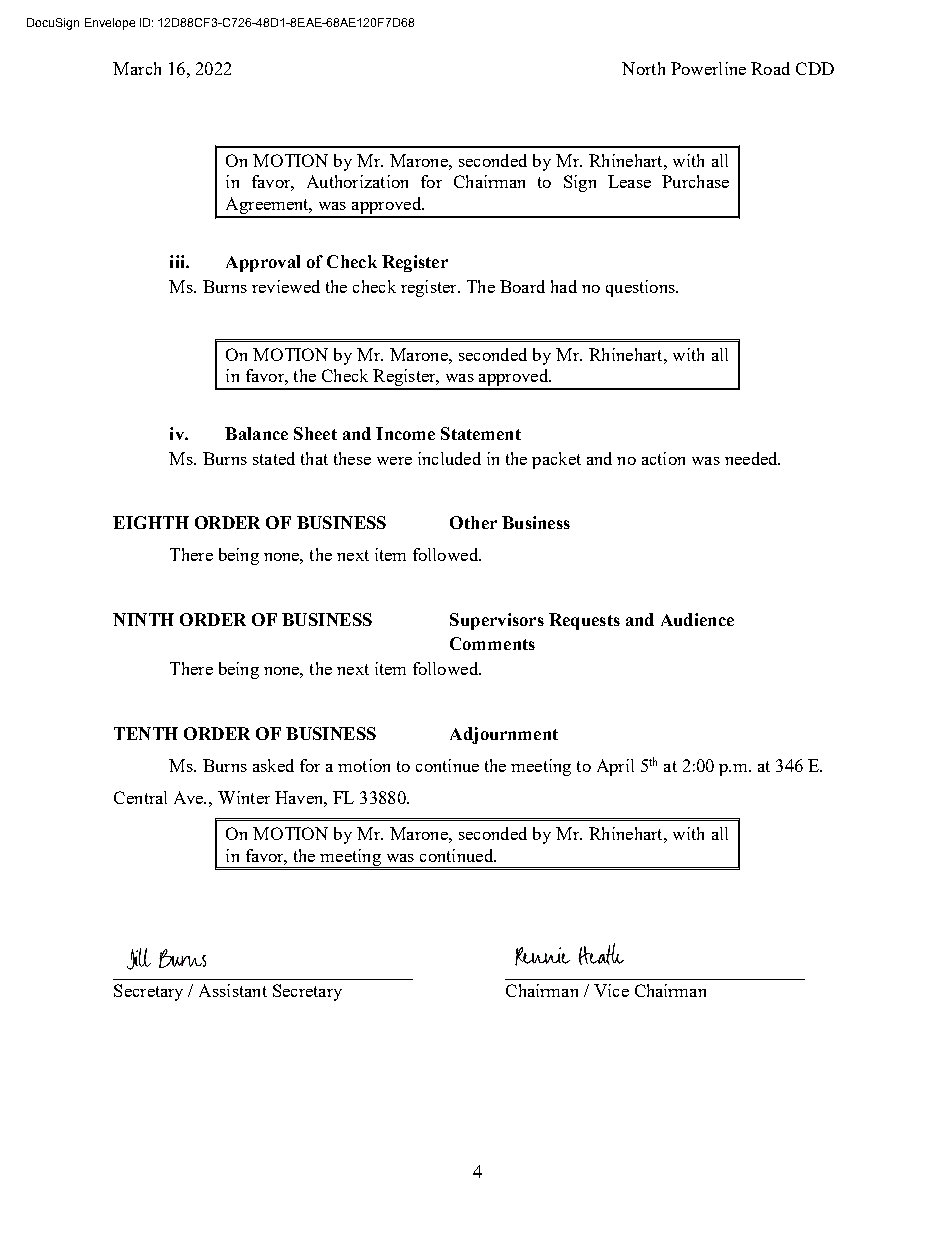 The width and height of the screenshot is (952, 1233). Describe the element at coordinates (137, 68) in the screenshot. I see `March` at that location.
